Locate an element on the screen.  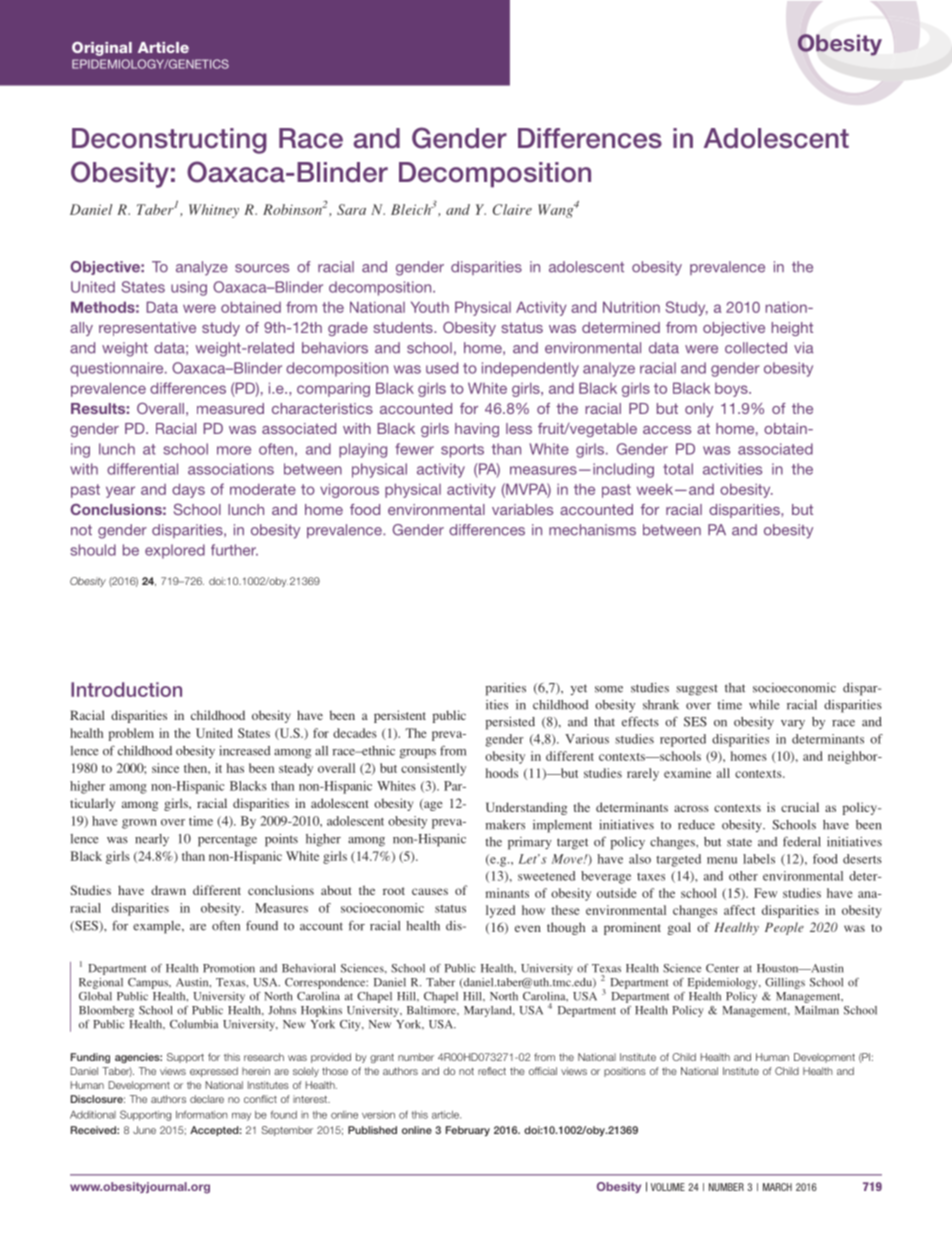
February is located at coordinates (468, 1131).
